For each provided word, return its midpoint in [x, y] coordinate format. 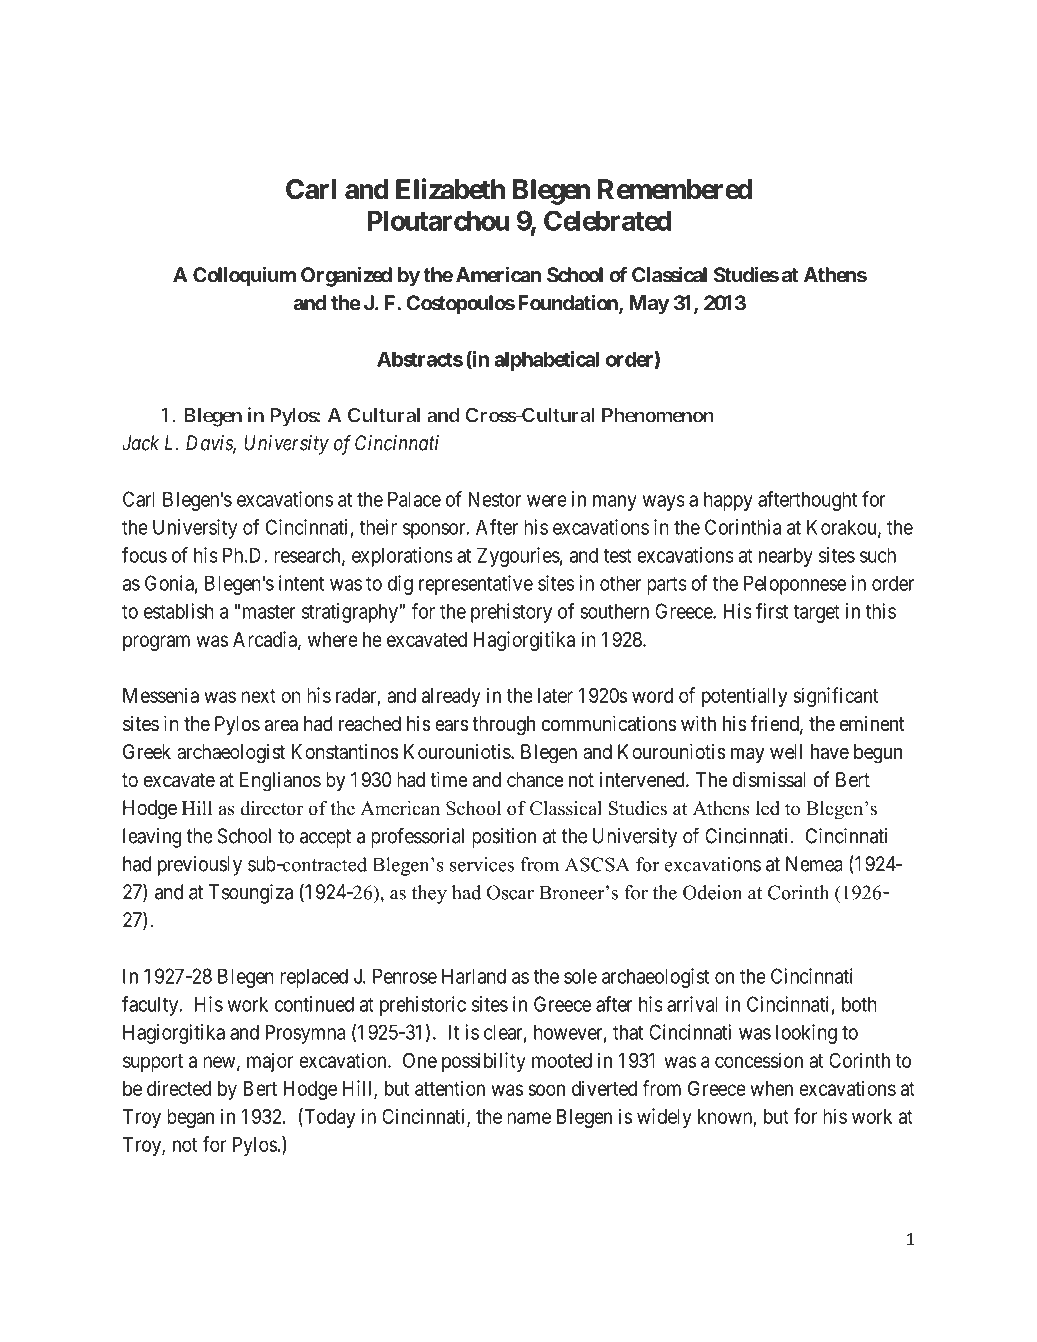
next [258, 696]
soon [546, 1090]
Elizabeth [450, 189]
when [771, 1088]
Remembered [675, 189]
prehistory [511, 613]
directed [179, 1088]
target [816, 613]
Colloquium [244, 276]
